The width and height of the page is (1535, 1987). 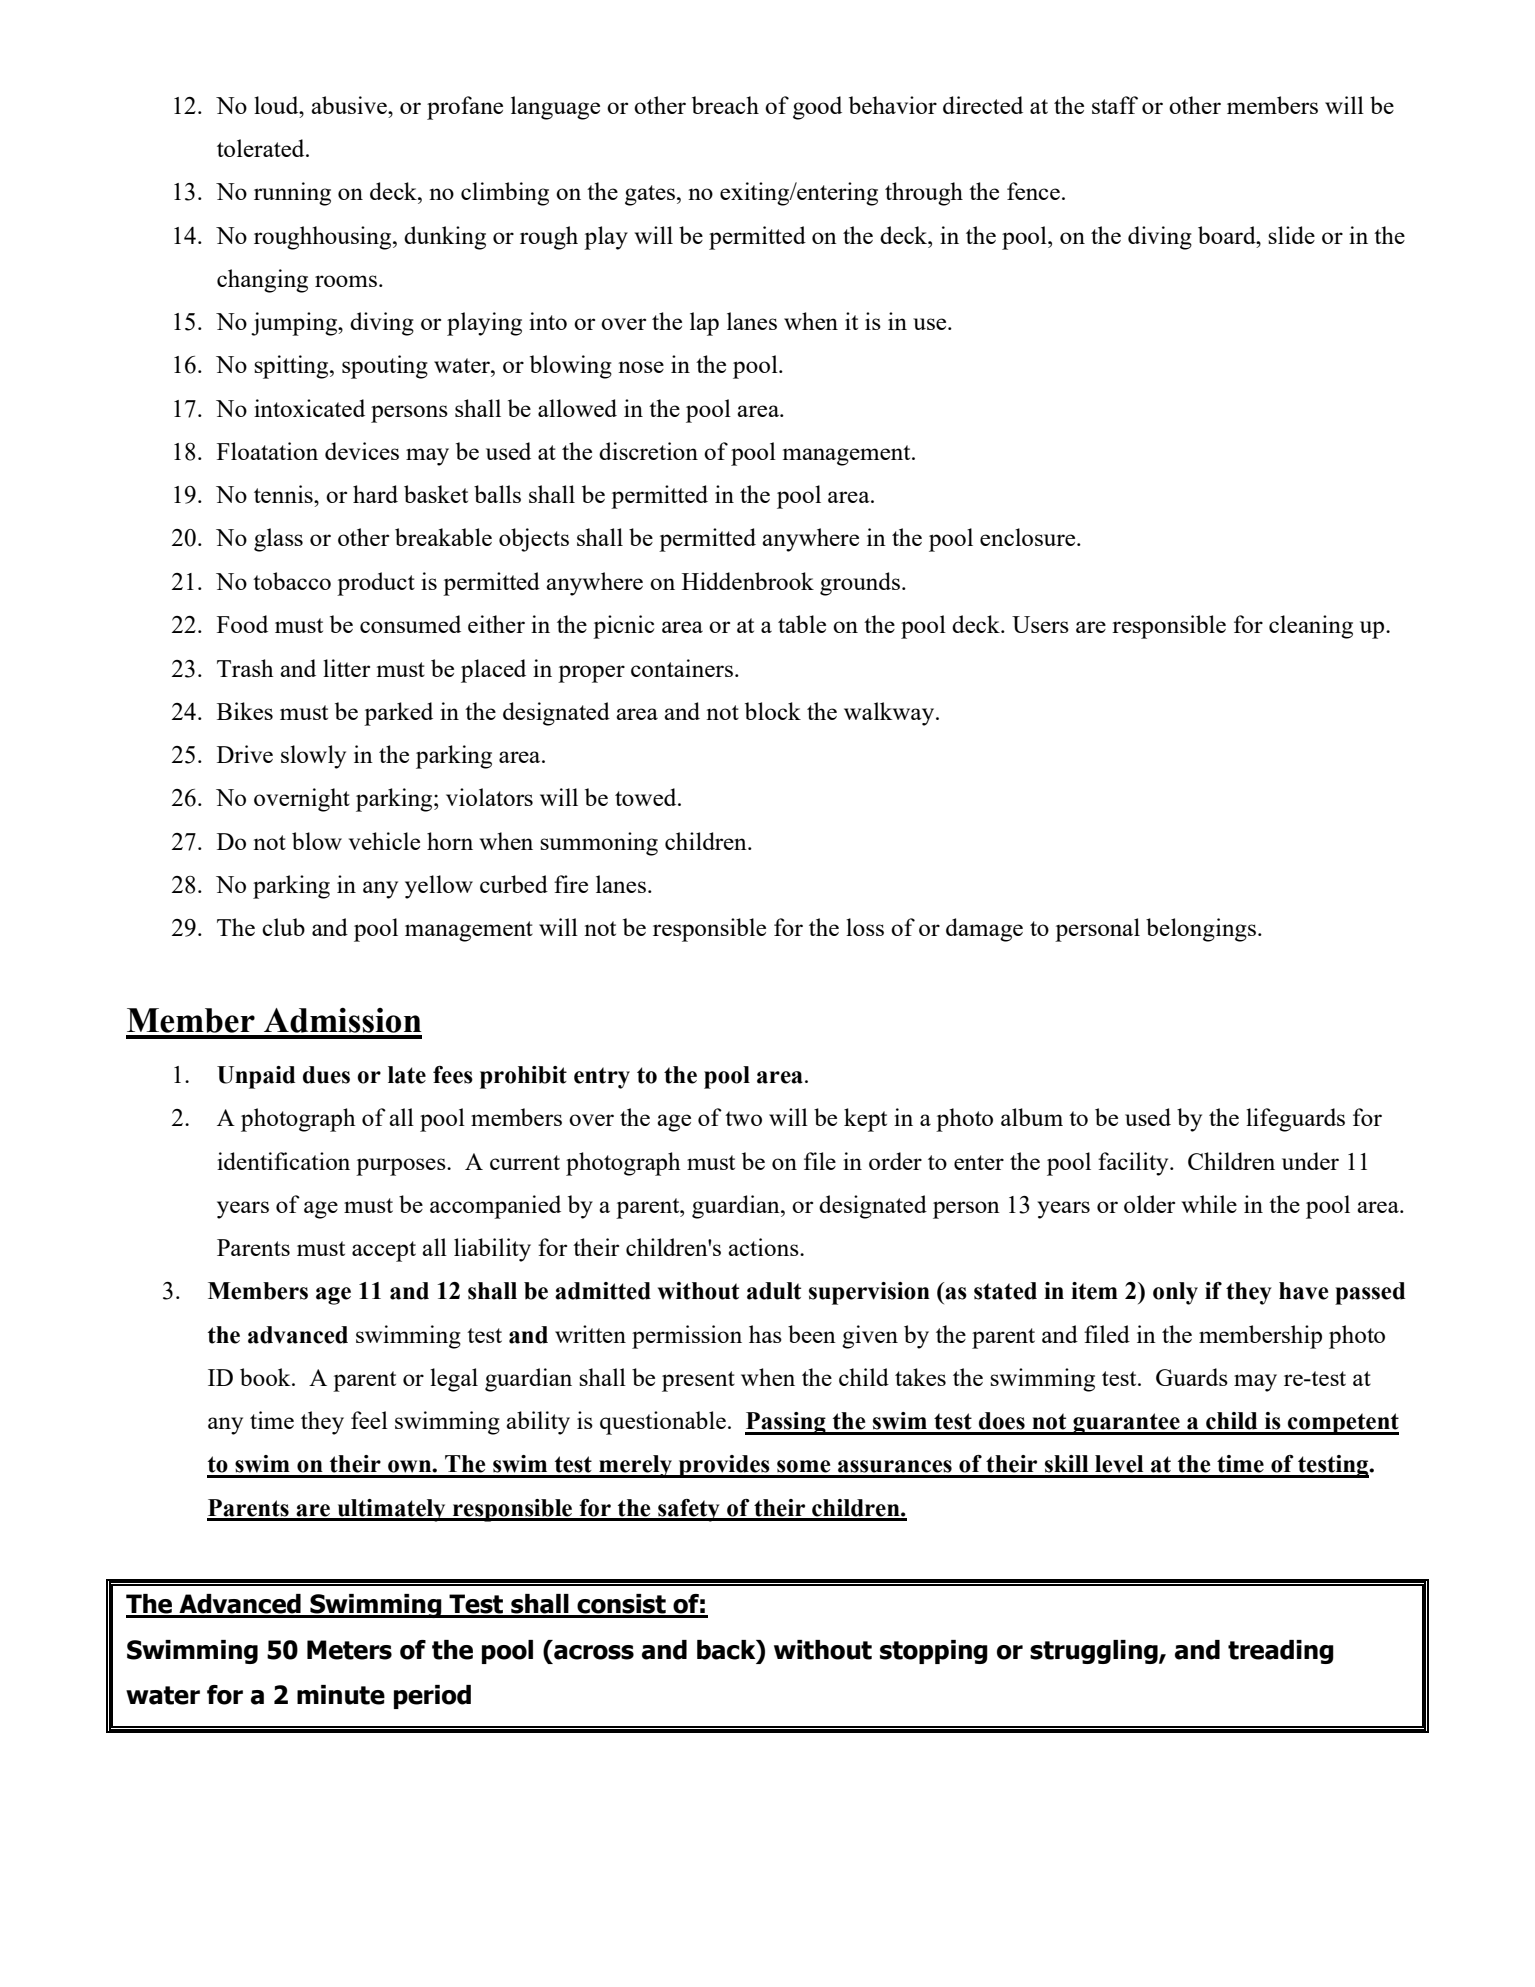 What do you see at coordinates (774, 1291) in the page?
I see `adult` at bounding box center [774, 1291].
